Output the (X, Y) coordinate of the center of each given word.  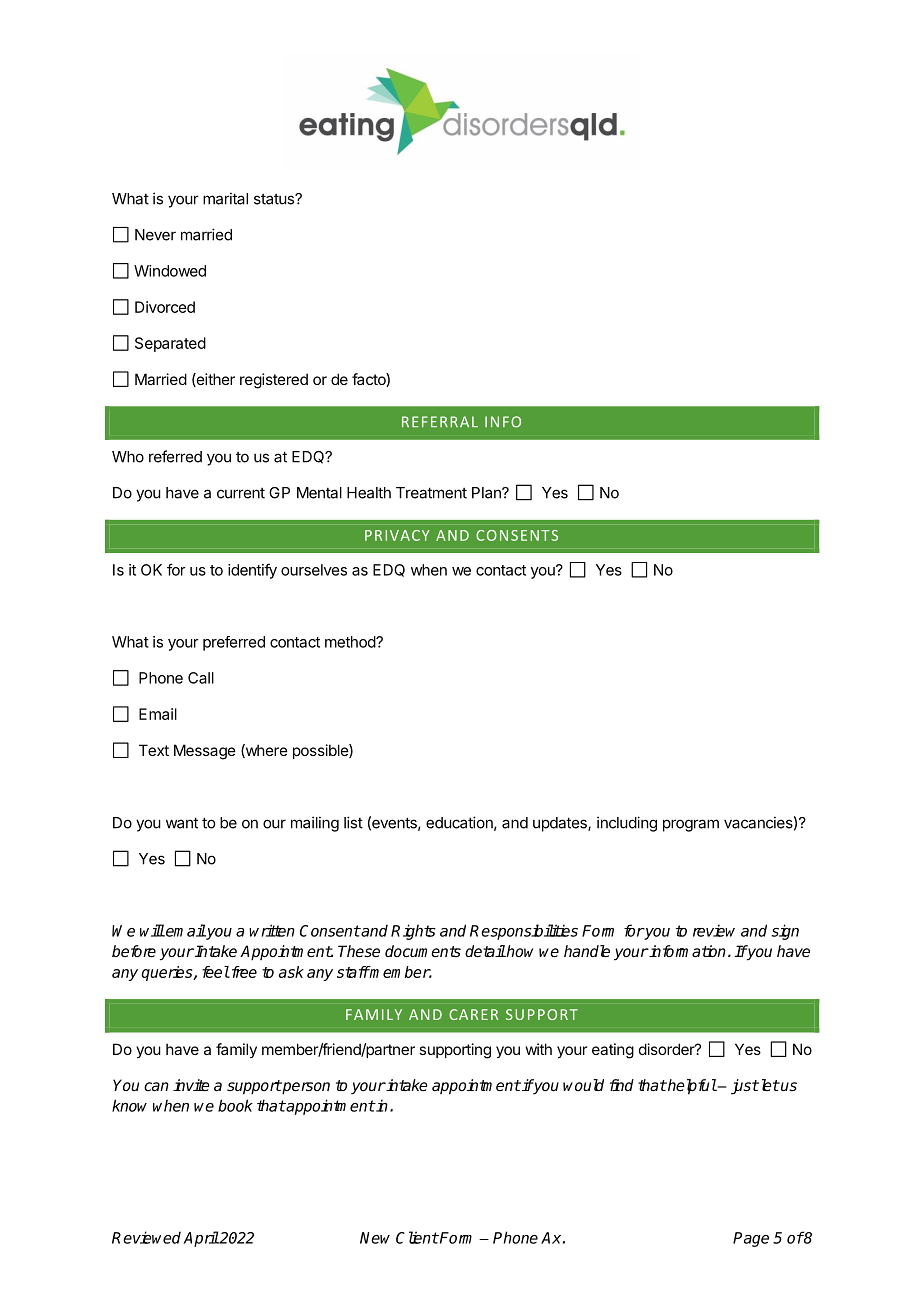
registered (274, 381)
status (275, 199)
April (201, 1239)
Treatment (431, 493)
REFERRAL (440, 421)
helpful (691, 1087)
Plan (487, 493)
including (627, 824)
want (182, 823)
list (353, 822)
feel (216, 972)
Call (201, 678)
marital (225, 198)
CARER (473, 1014)
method (351, 642)
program (691, 825)
